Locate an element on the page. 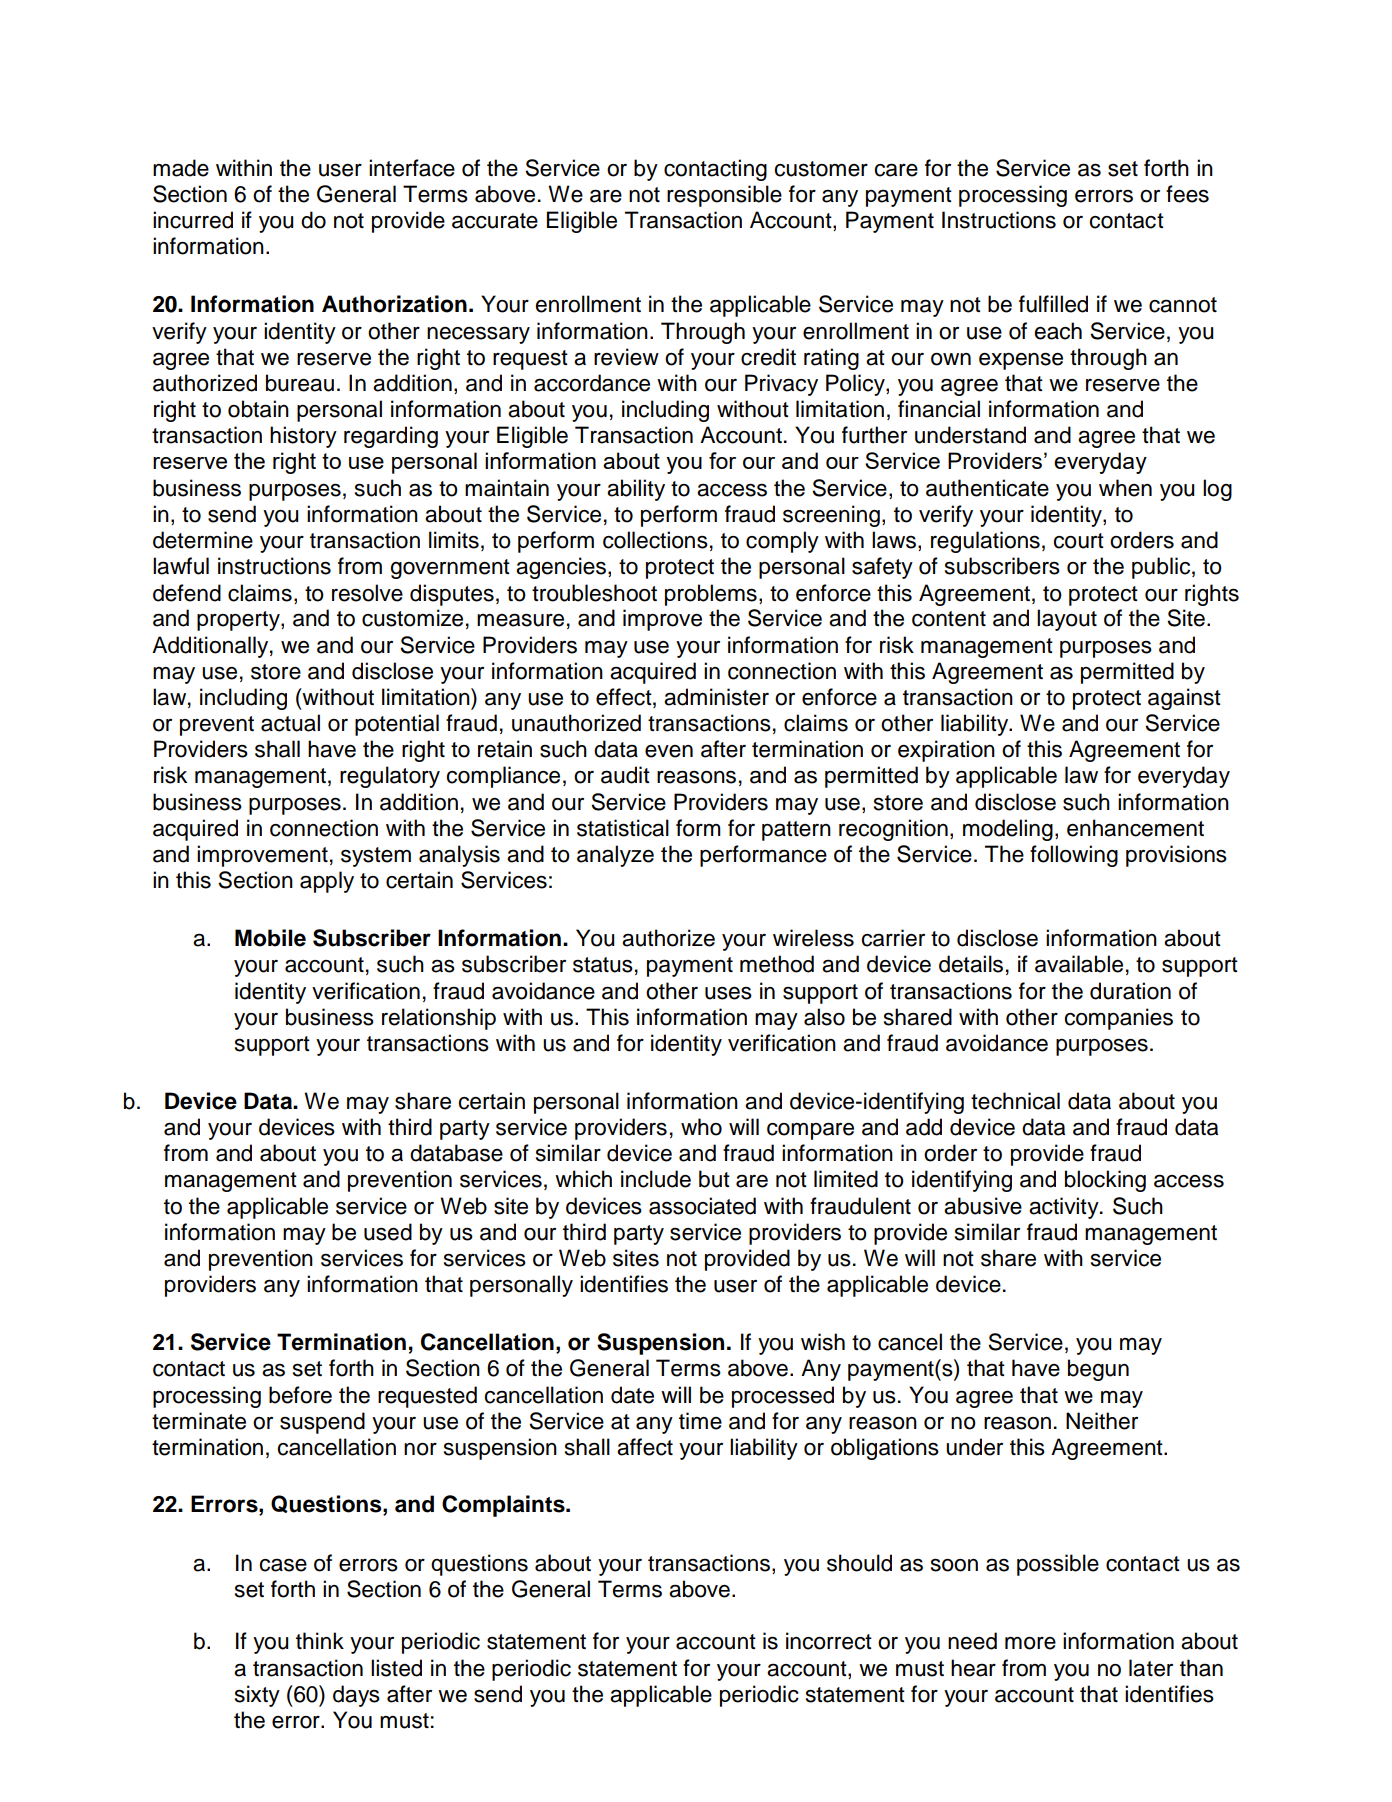  responsible is located at coordinates (724, 196).
